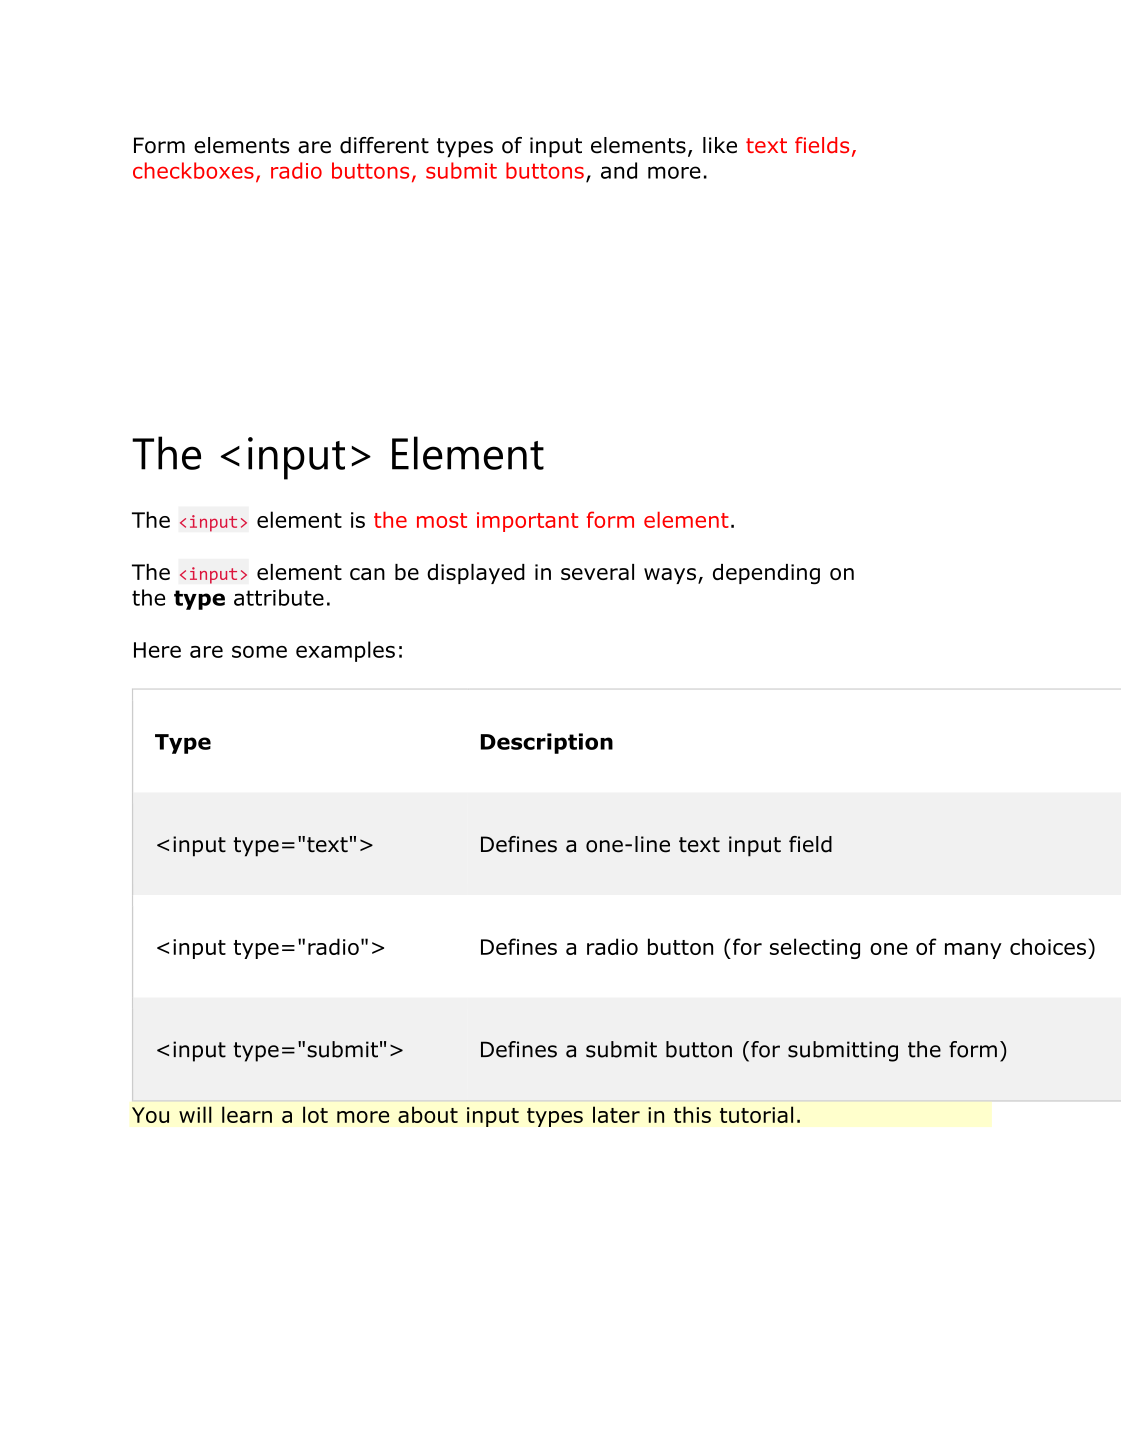 The width and height of the screenshot is (1121, 1451). I want to click on important, so click(527, 522).
